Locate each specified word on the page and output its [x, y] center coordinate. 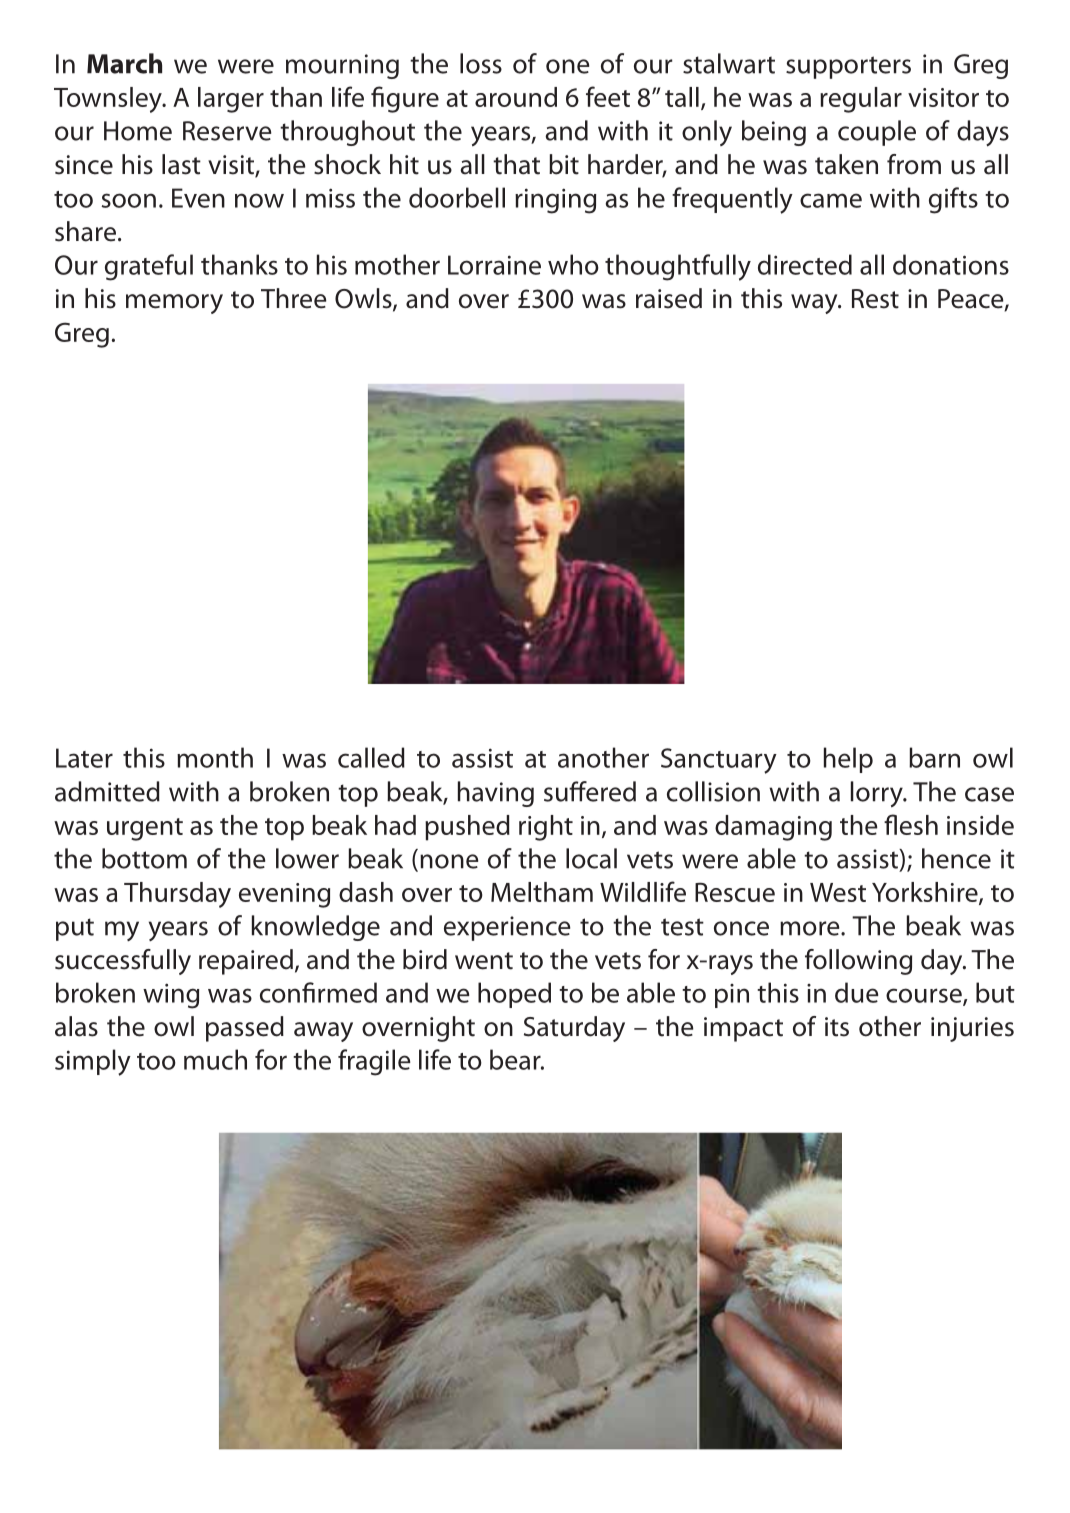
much [215, 1059]
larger [231, 100]
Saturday [574, 1029]
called [371, 757]
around [516, 97]
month [215, 757]
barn [934, 757]
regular [861, 100]
